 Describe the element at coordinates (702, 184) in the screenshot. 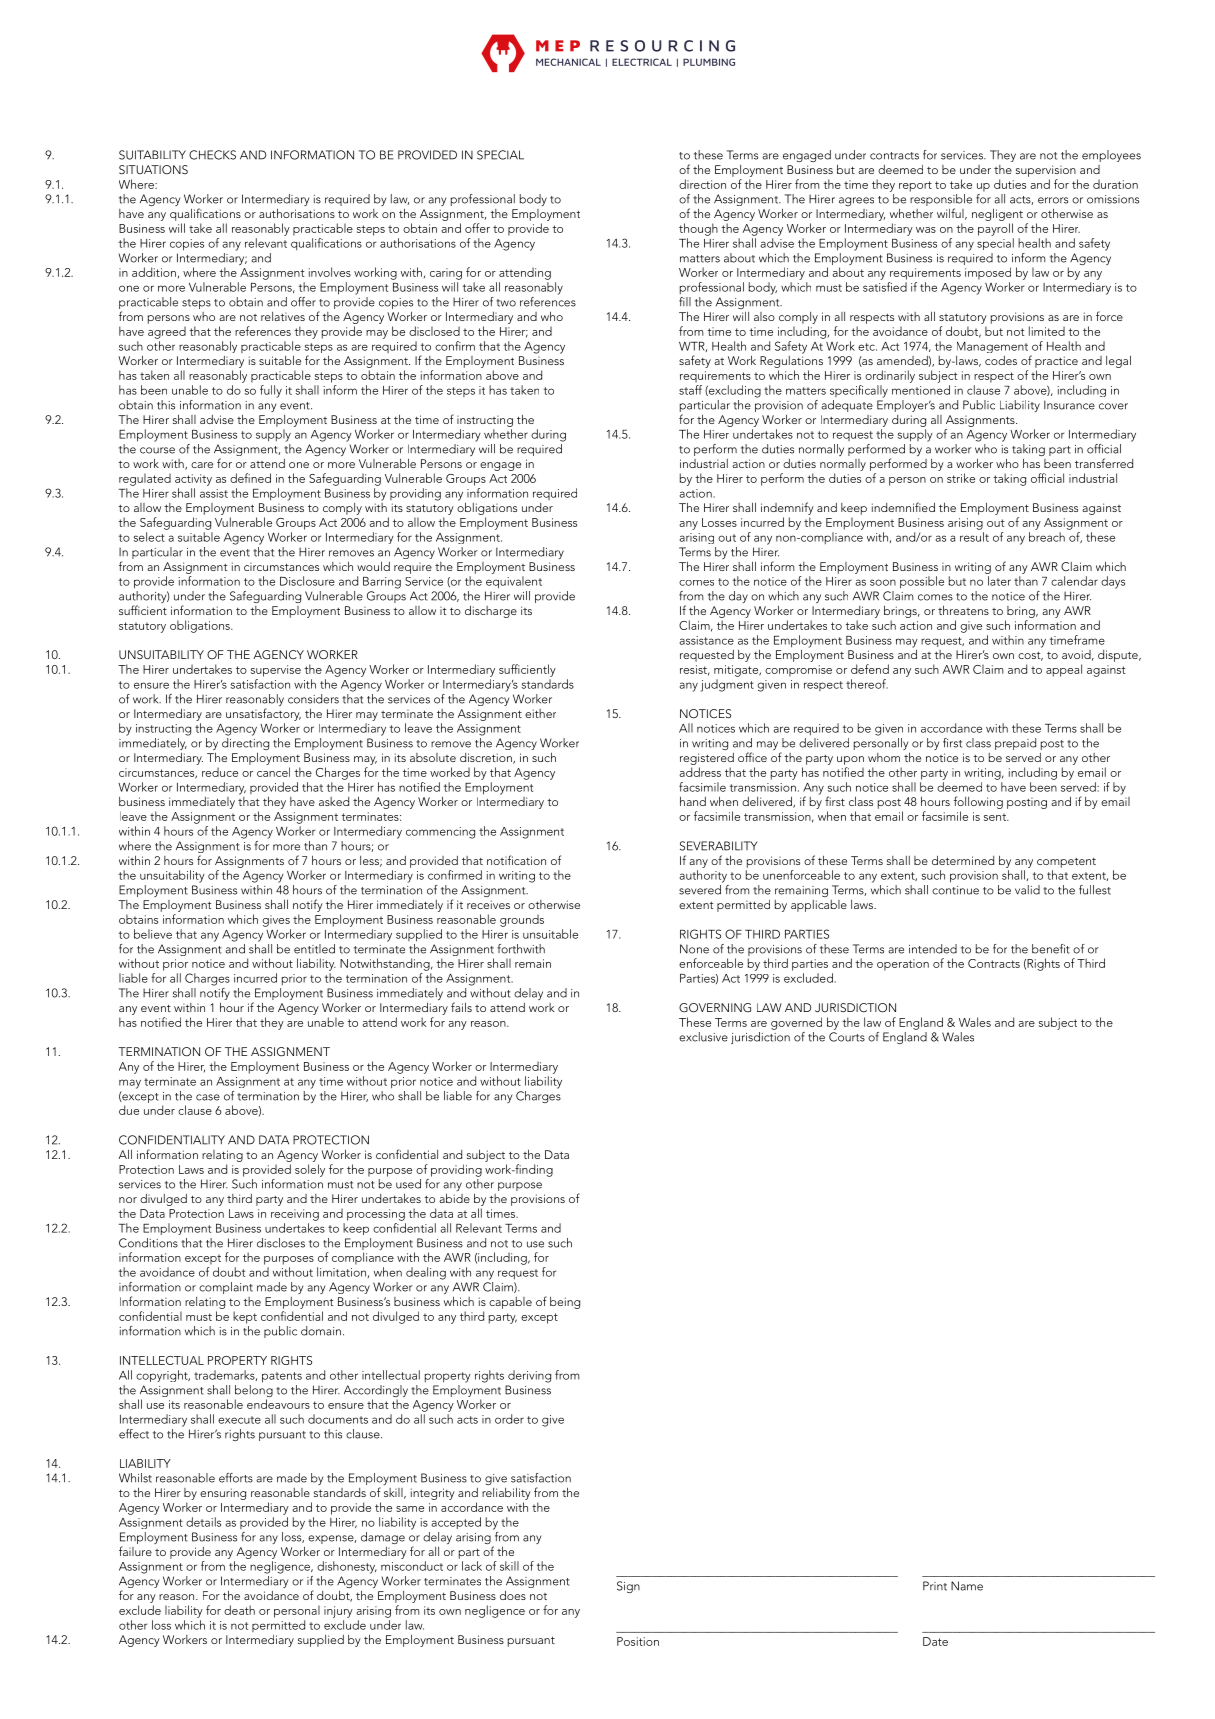

I see `direction` at that location.
